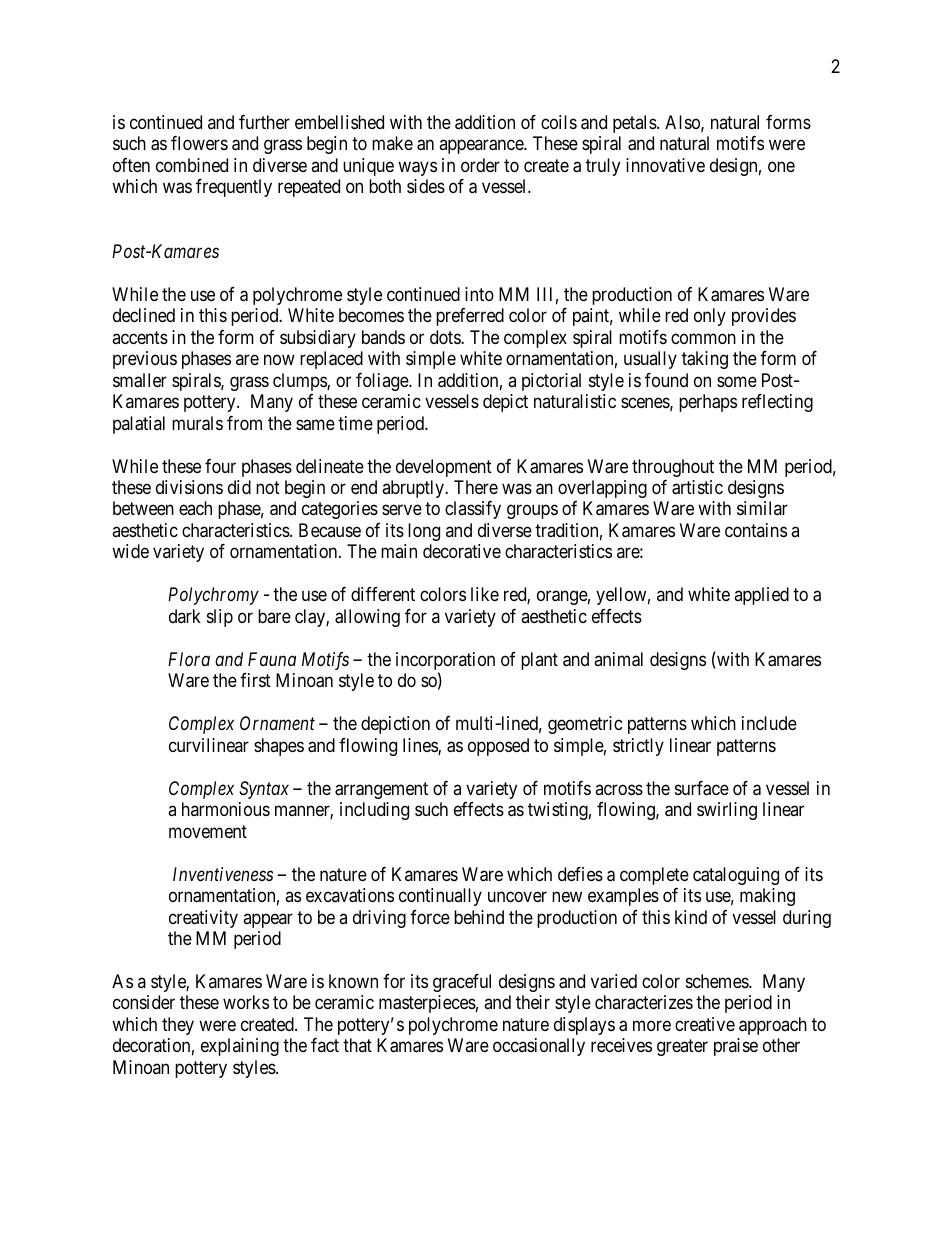 The width and height of the document is (952, 1233). What do you see at coordinates (769, 723) in the document?
I see `include` at bounding box center [769, 723].
